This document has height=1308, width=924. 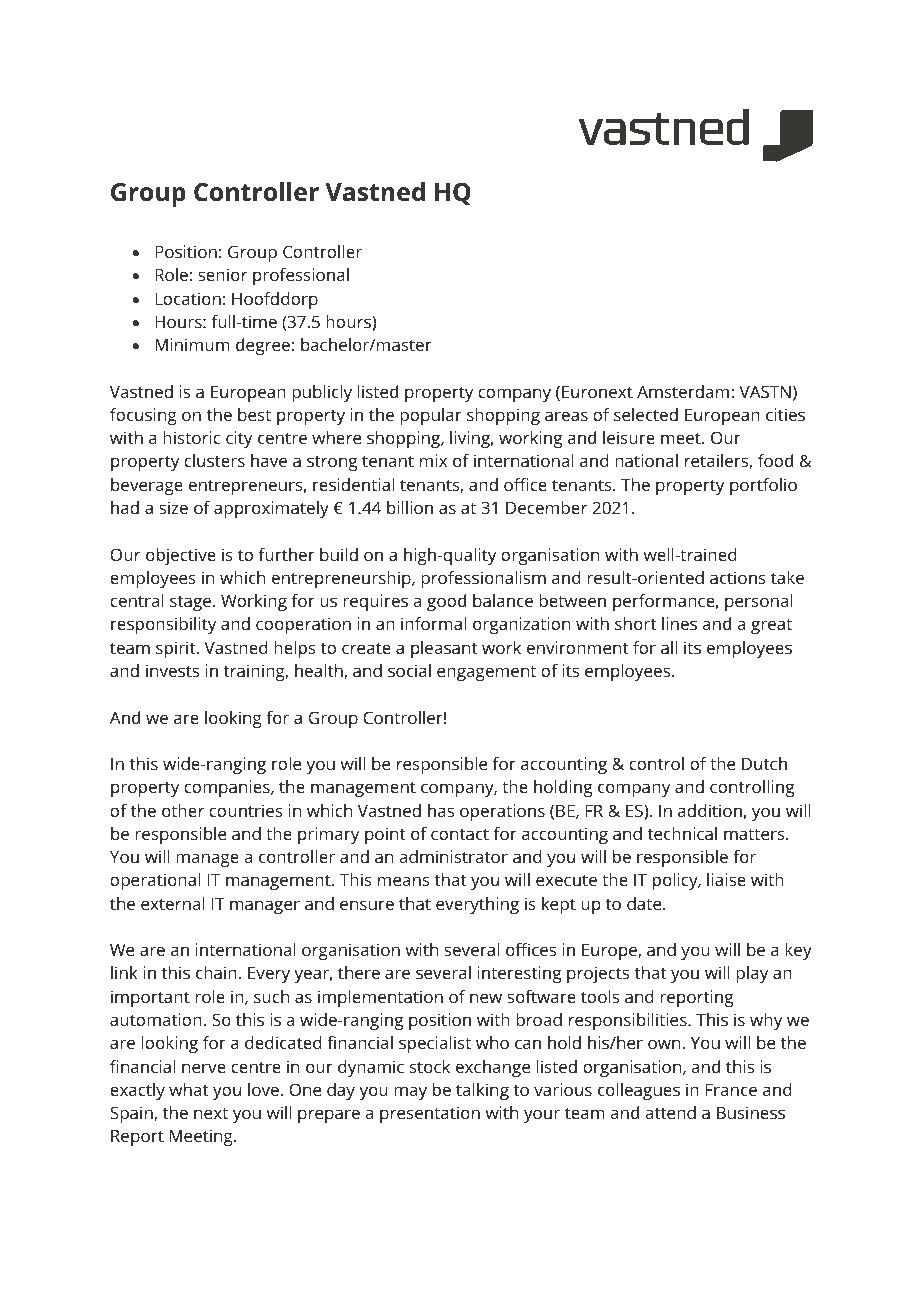 What do you see at coordinates (446, 602) in the document?
I see `good` at bounding box center [446, 602].
